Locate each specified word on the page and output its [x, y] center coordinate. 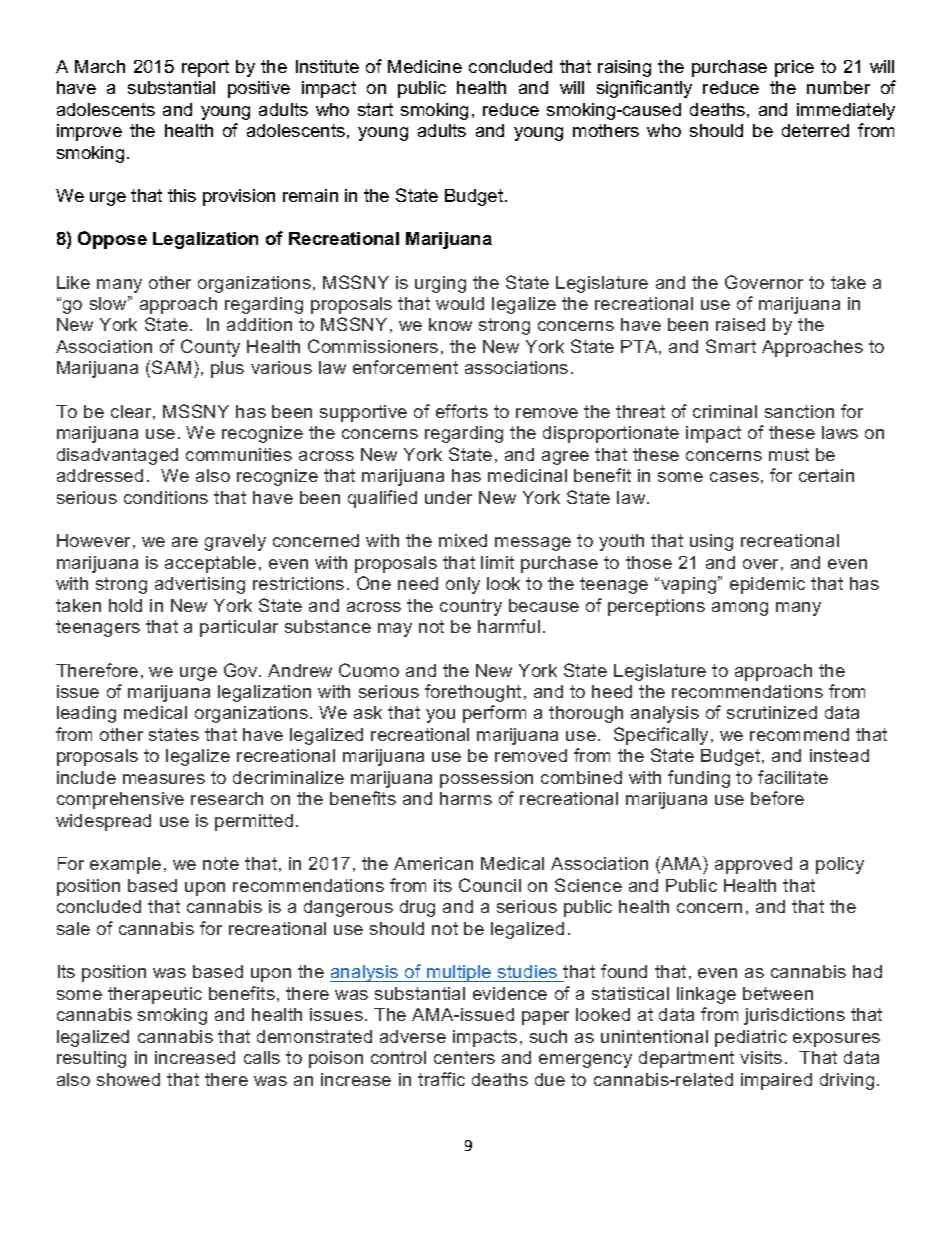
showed [128, 1079]
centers [464, 1057]
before [777, 798]
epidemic [767, 585]
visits [761, 1057]
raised [740, 324]
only [463, 585]
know [450, 324]
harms [466, 798]
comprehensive [120, 800]
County [210, 348]
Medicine [425, 66]
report [205, 68]
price [794, 68]
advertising [200, 585]
